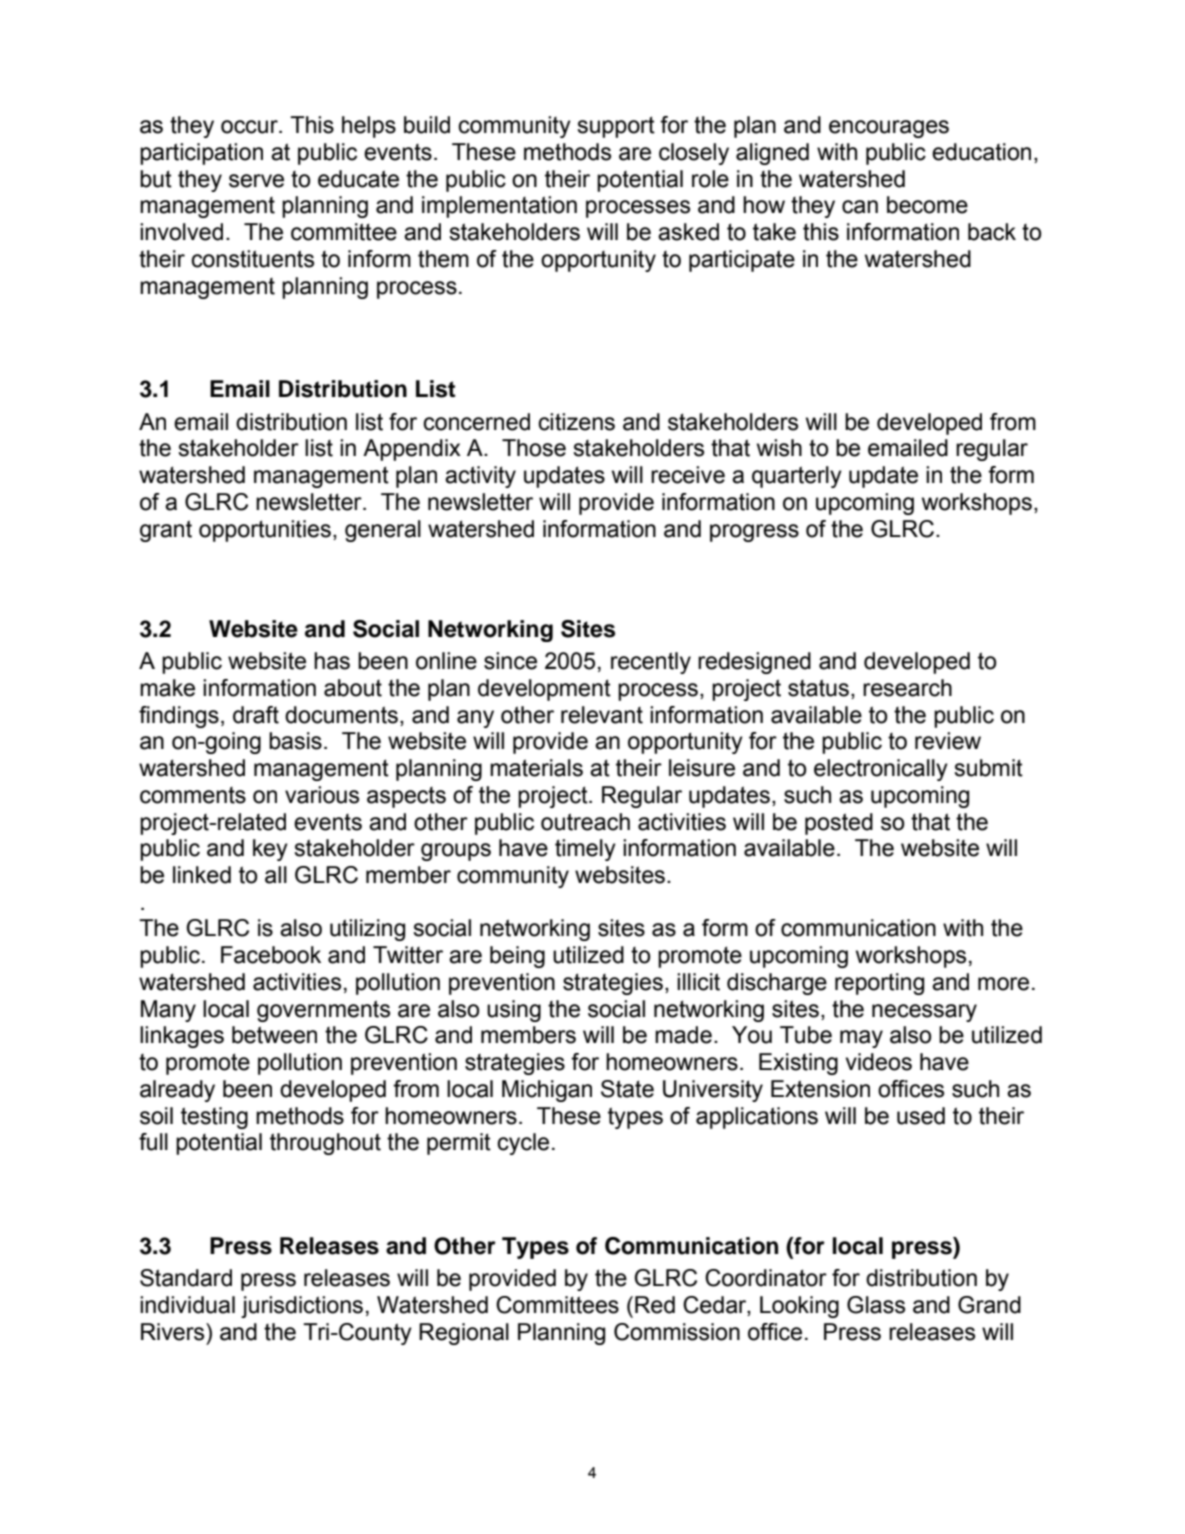 Image resolution: width=1185 pixels, height=1534 pixels. Describe the element at coordinates (889, 129) in the page. I see `encourages` at that location.
